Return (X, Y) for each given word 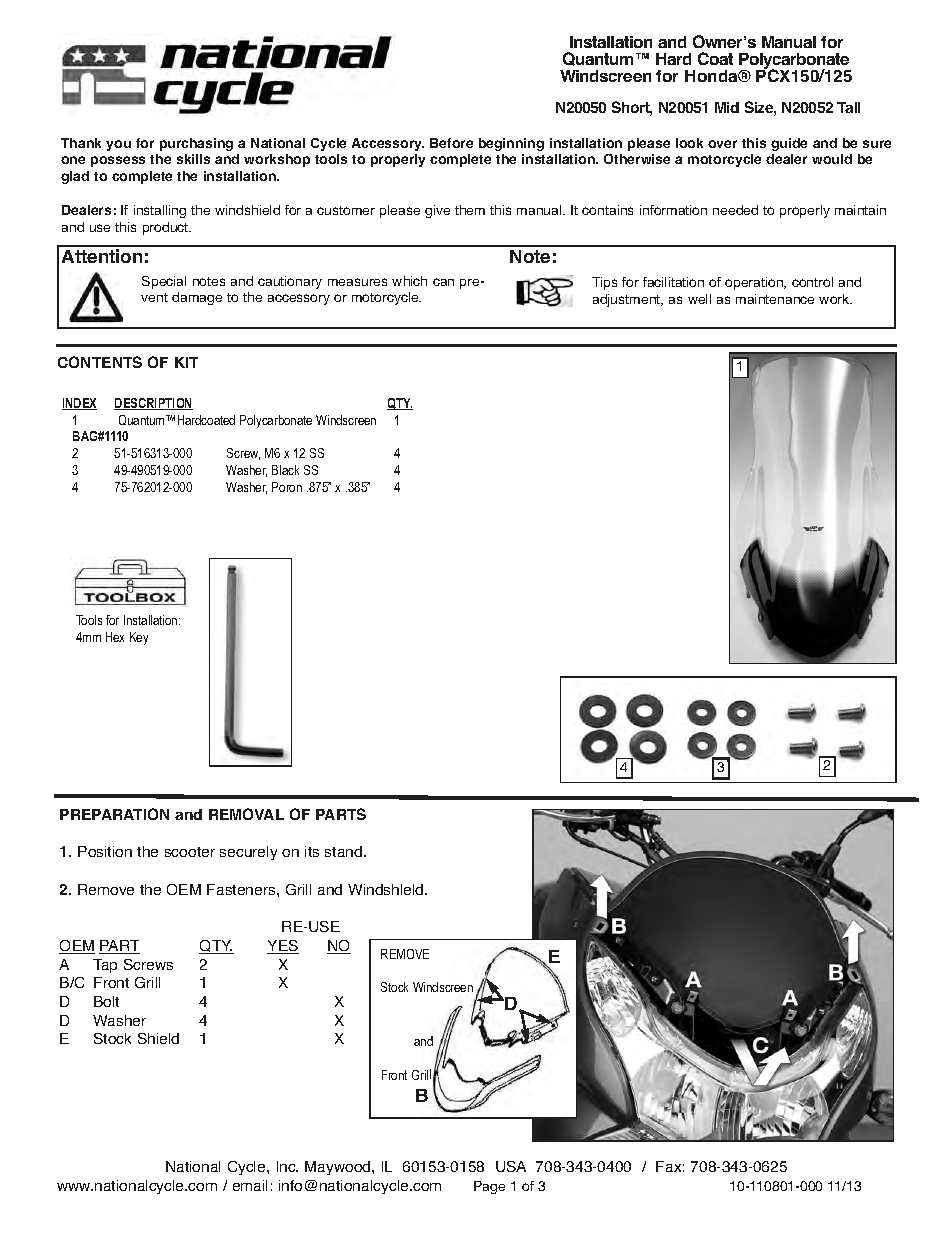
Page (489, 1187)
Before (451, 143)
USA (511, 1166)
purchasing (196, 144)
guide (789, 144)
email (250, 1185)
